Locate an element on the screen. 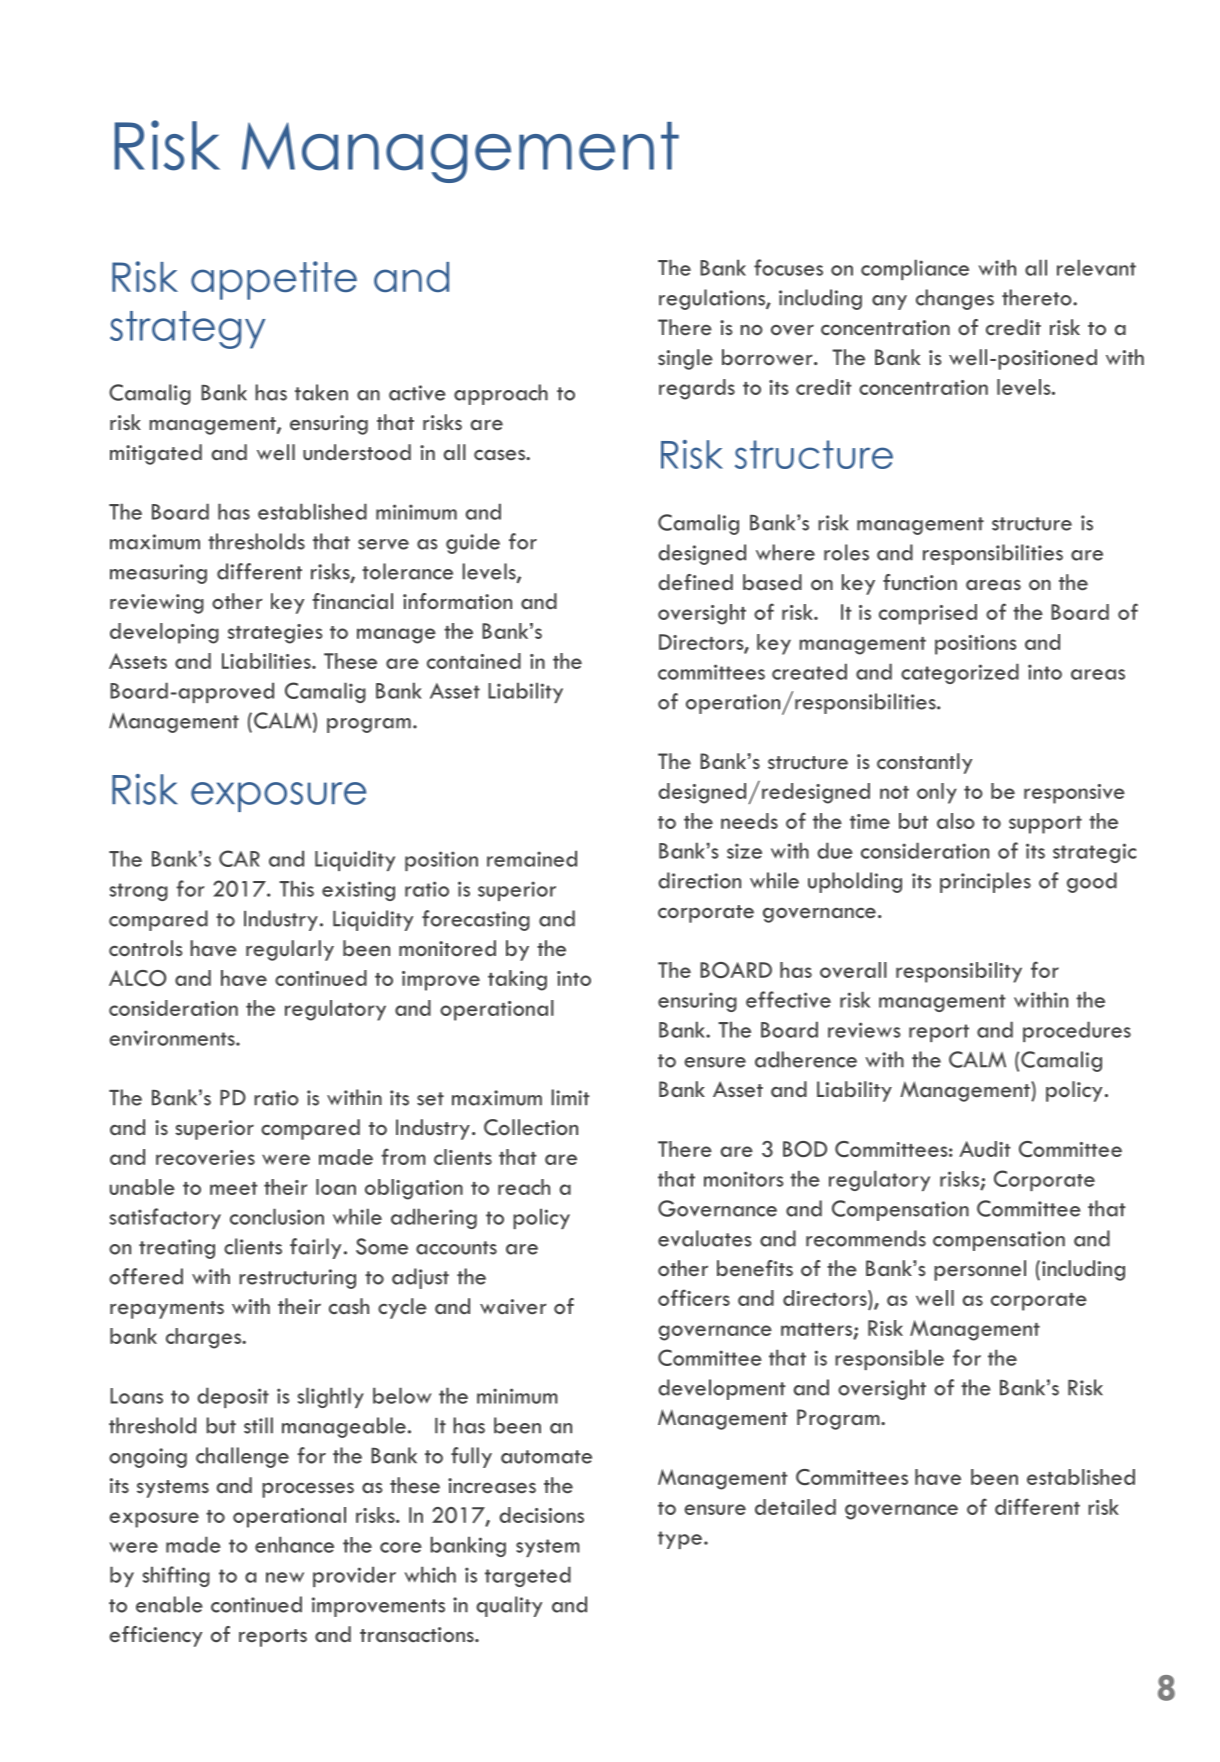 The height and width of the screenshot is (1762, 1220). taking is located at coordinates (517, 980).
